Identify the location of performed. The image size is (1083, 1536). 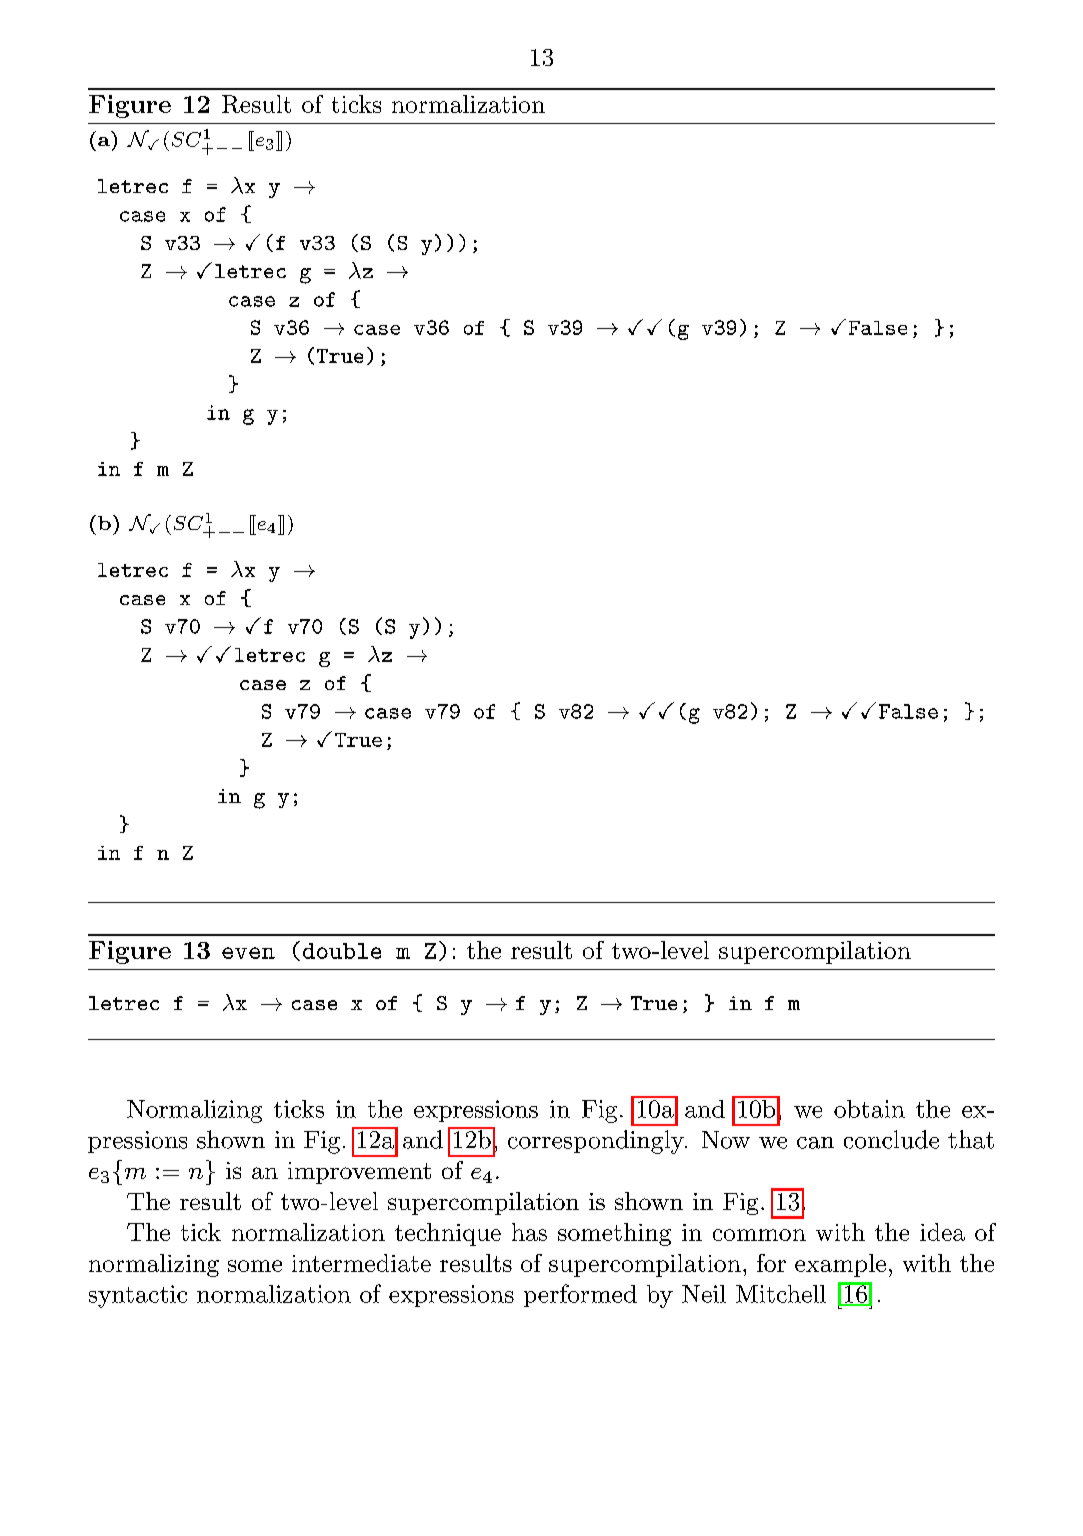
(580, 1295).
